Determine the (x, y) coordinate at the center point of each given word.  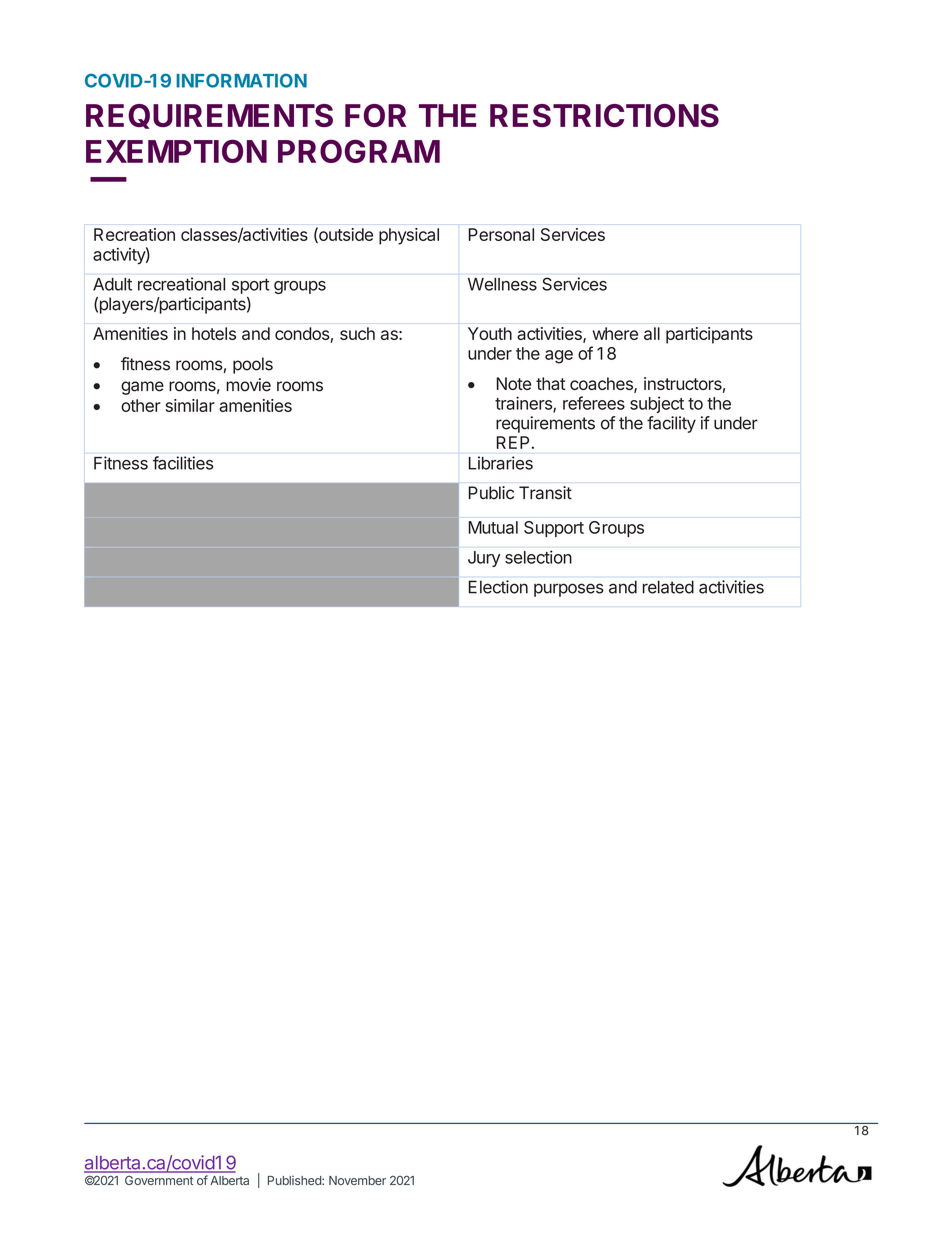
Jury (484, 559)
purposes (569, 590)
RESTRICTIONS (604, 115)
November (357, 1180)
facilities (183, 463)
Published (295, 1180)
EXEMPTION (176, 151)
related (668, 587)
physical (409, 236)
